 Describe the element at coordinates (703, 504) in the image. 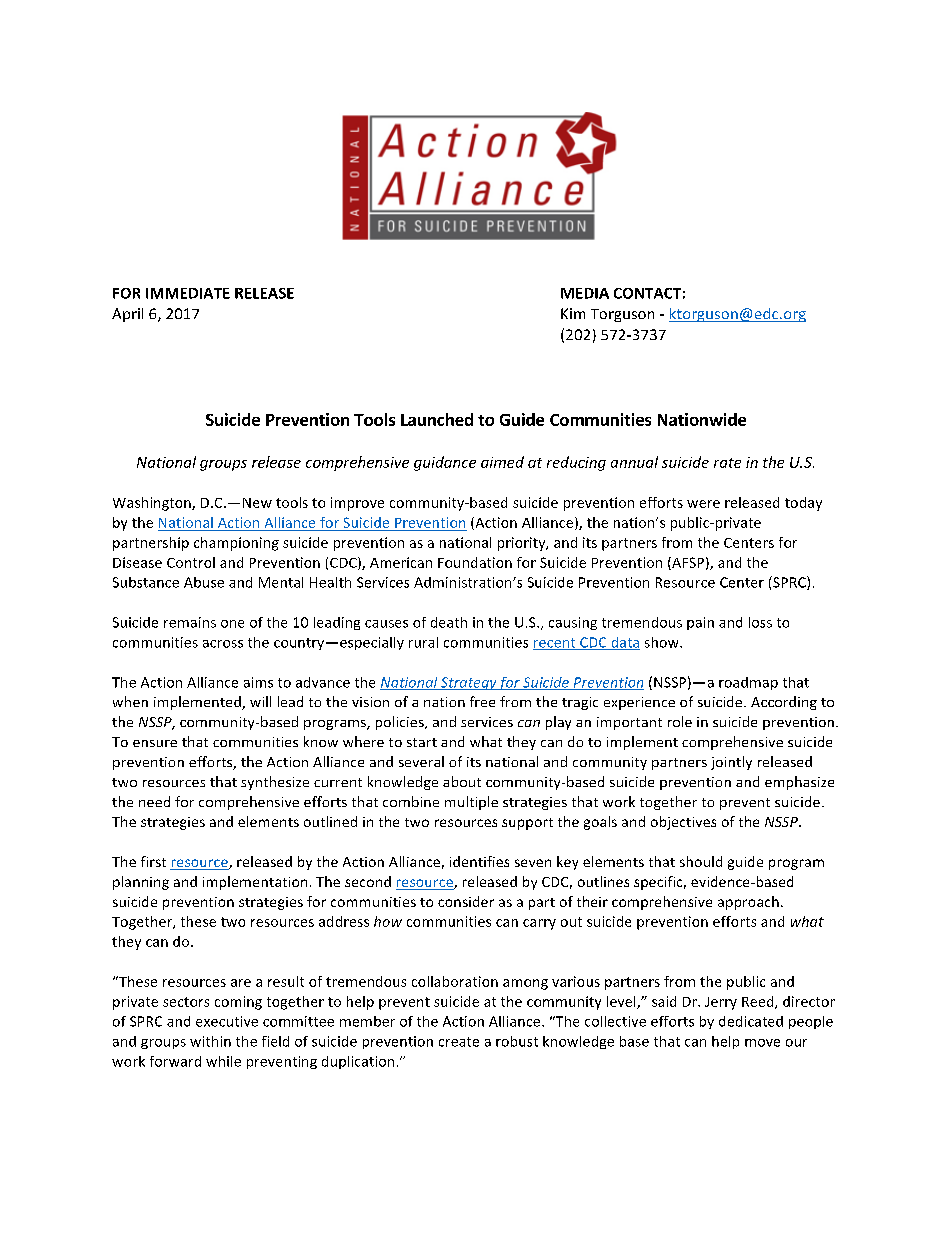

I see `were` at that location.
